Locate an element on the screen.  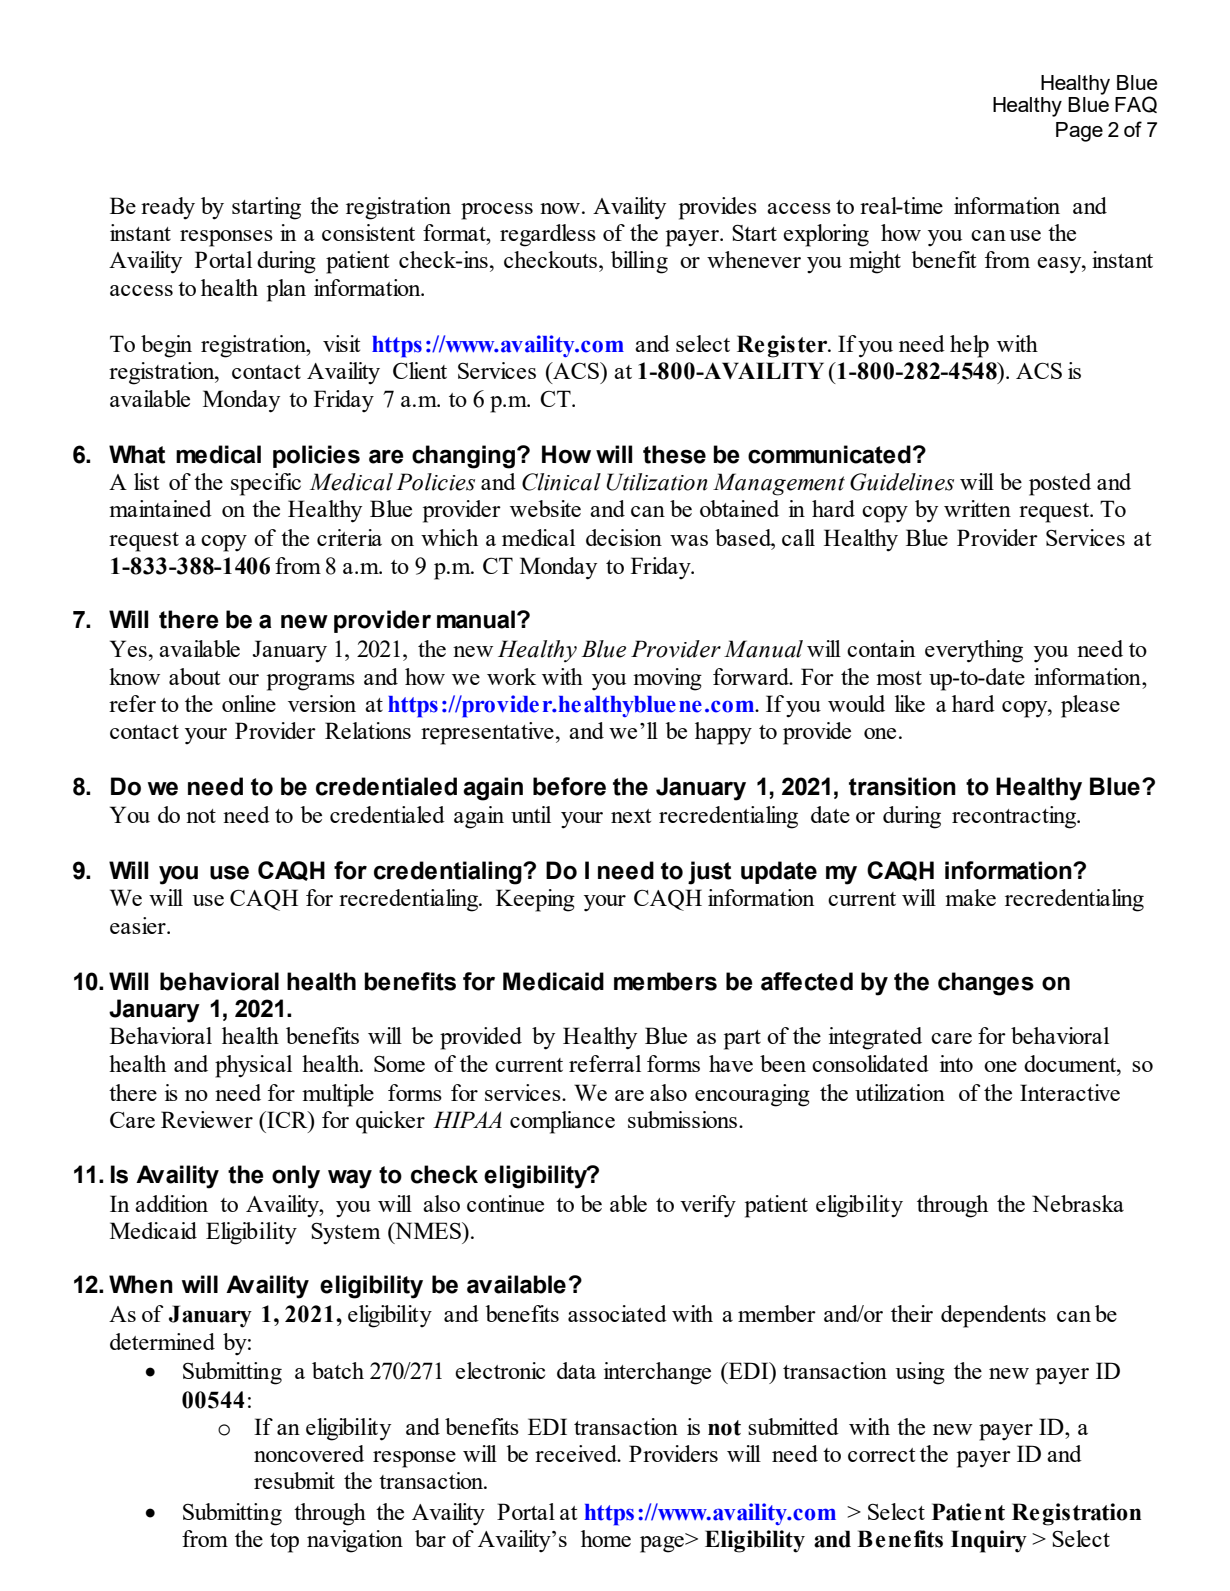
Inquiry is located at coordinates (989, 1541).
